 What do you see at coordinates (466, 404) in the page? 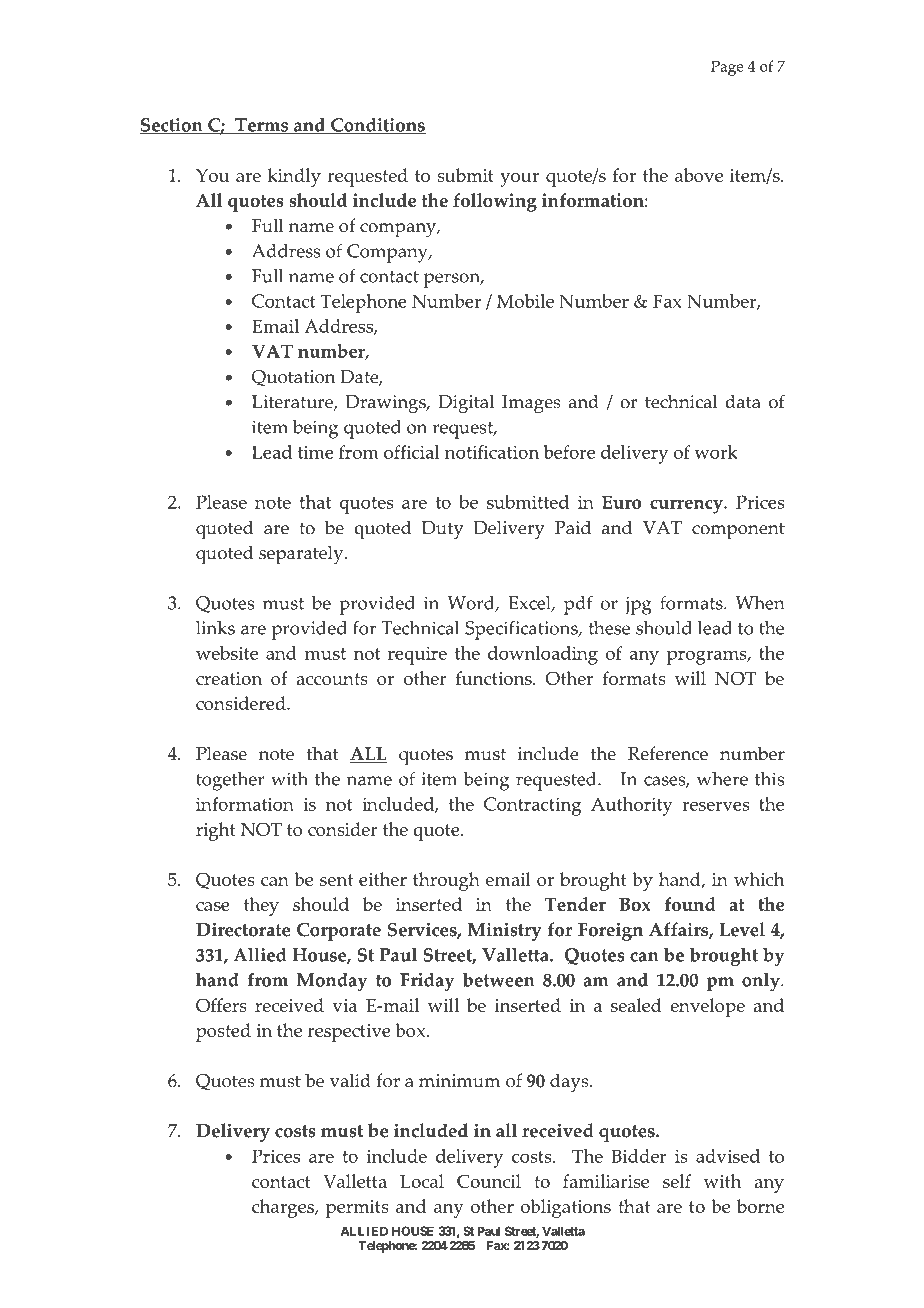
I see `Digital` at bounding box center [466, 404].
